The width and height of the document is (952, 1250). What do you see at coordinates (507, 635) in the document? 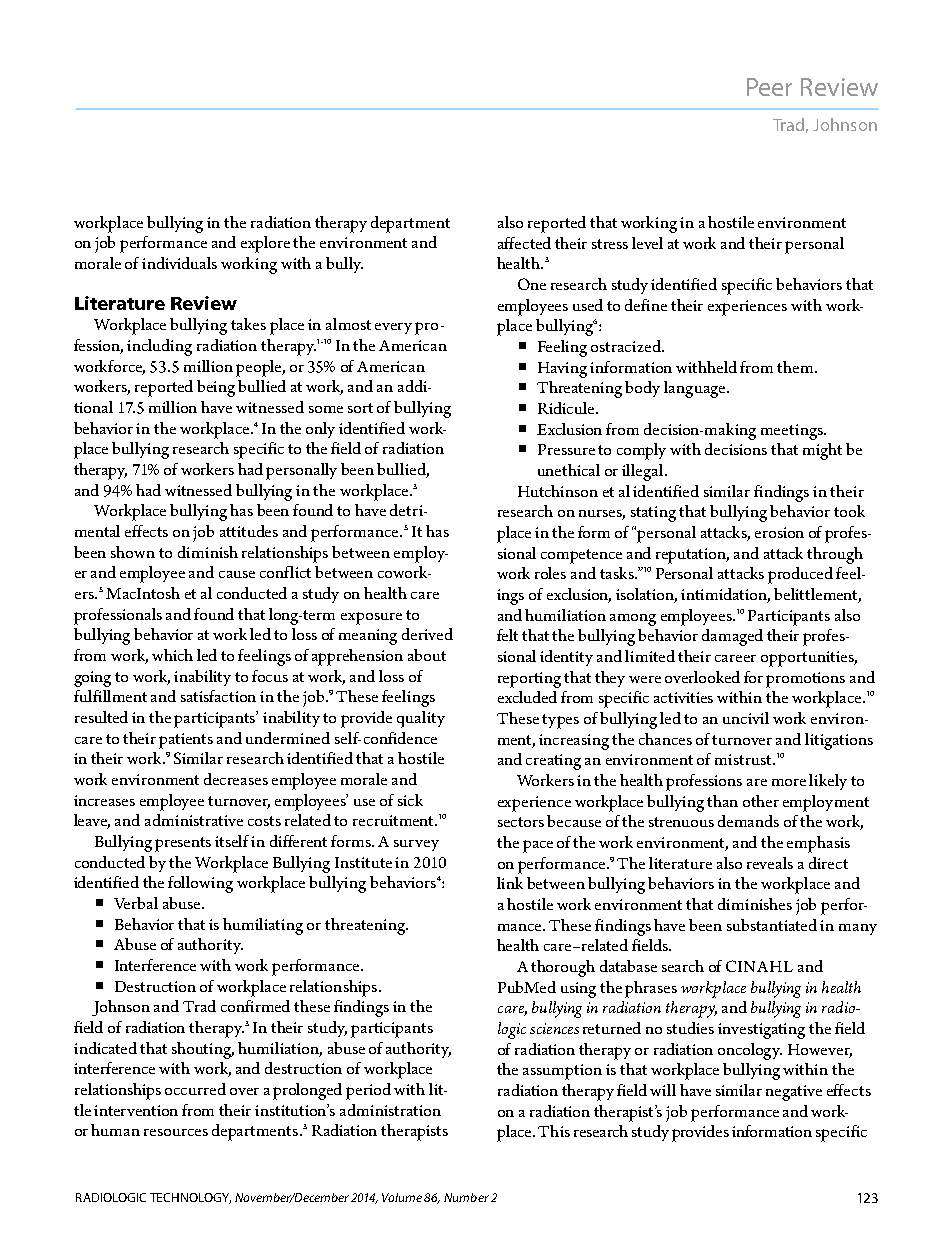
I see `felt` at bounding box center [507, 635].
